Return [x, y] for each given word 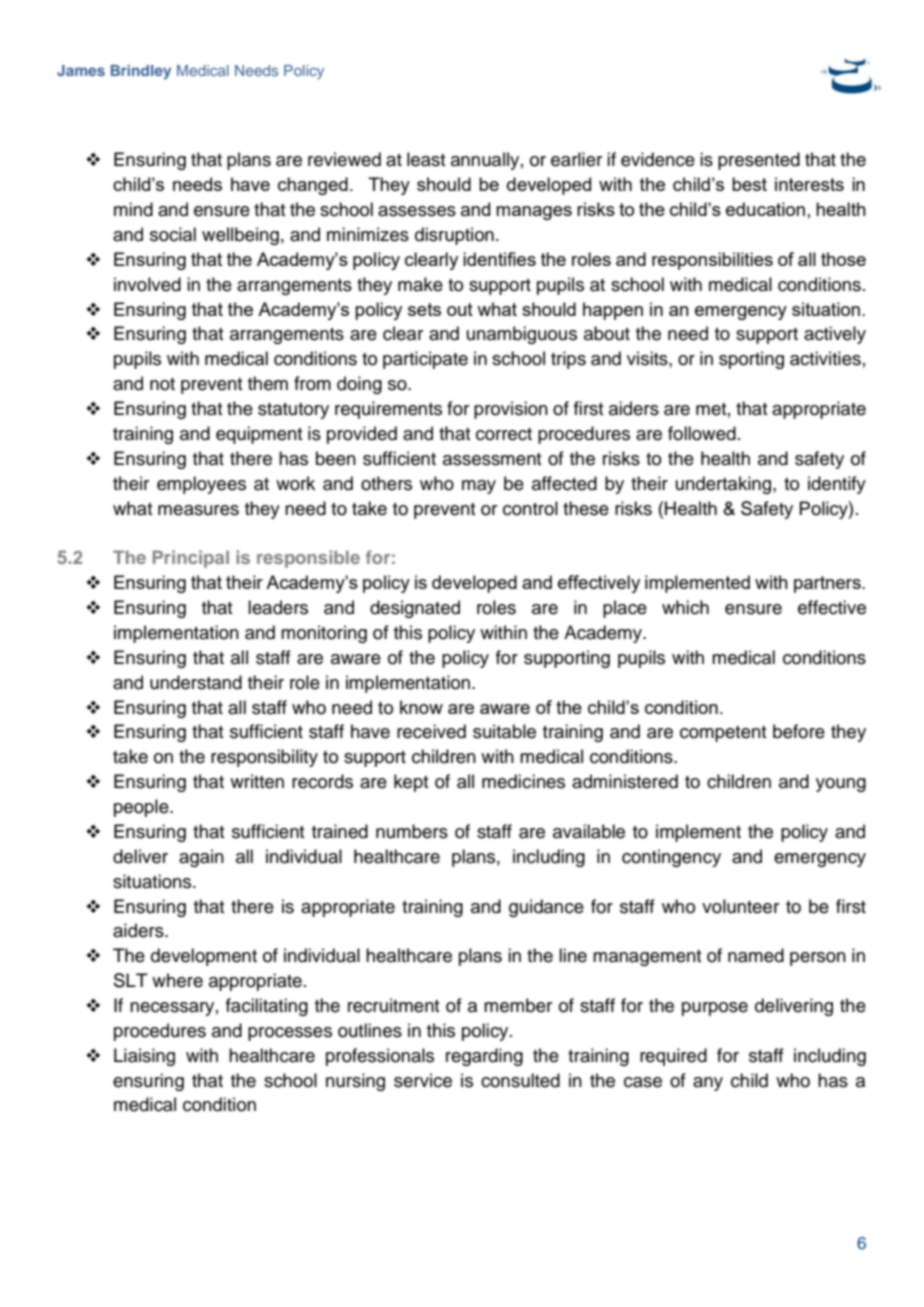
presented [759, 161]
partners [828, 584]
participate [425, 360]
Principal [191, 559]
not [162, 384]
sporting [751, 360]
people [142, 808]
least [426, 159]
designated [415, 609]
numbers [412, 831]
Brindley [141, 72]
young [841, 785]
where [177, 980]
